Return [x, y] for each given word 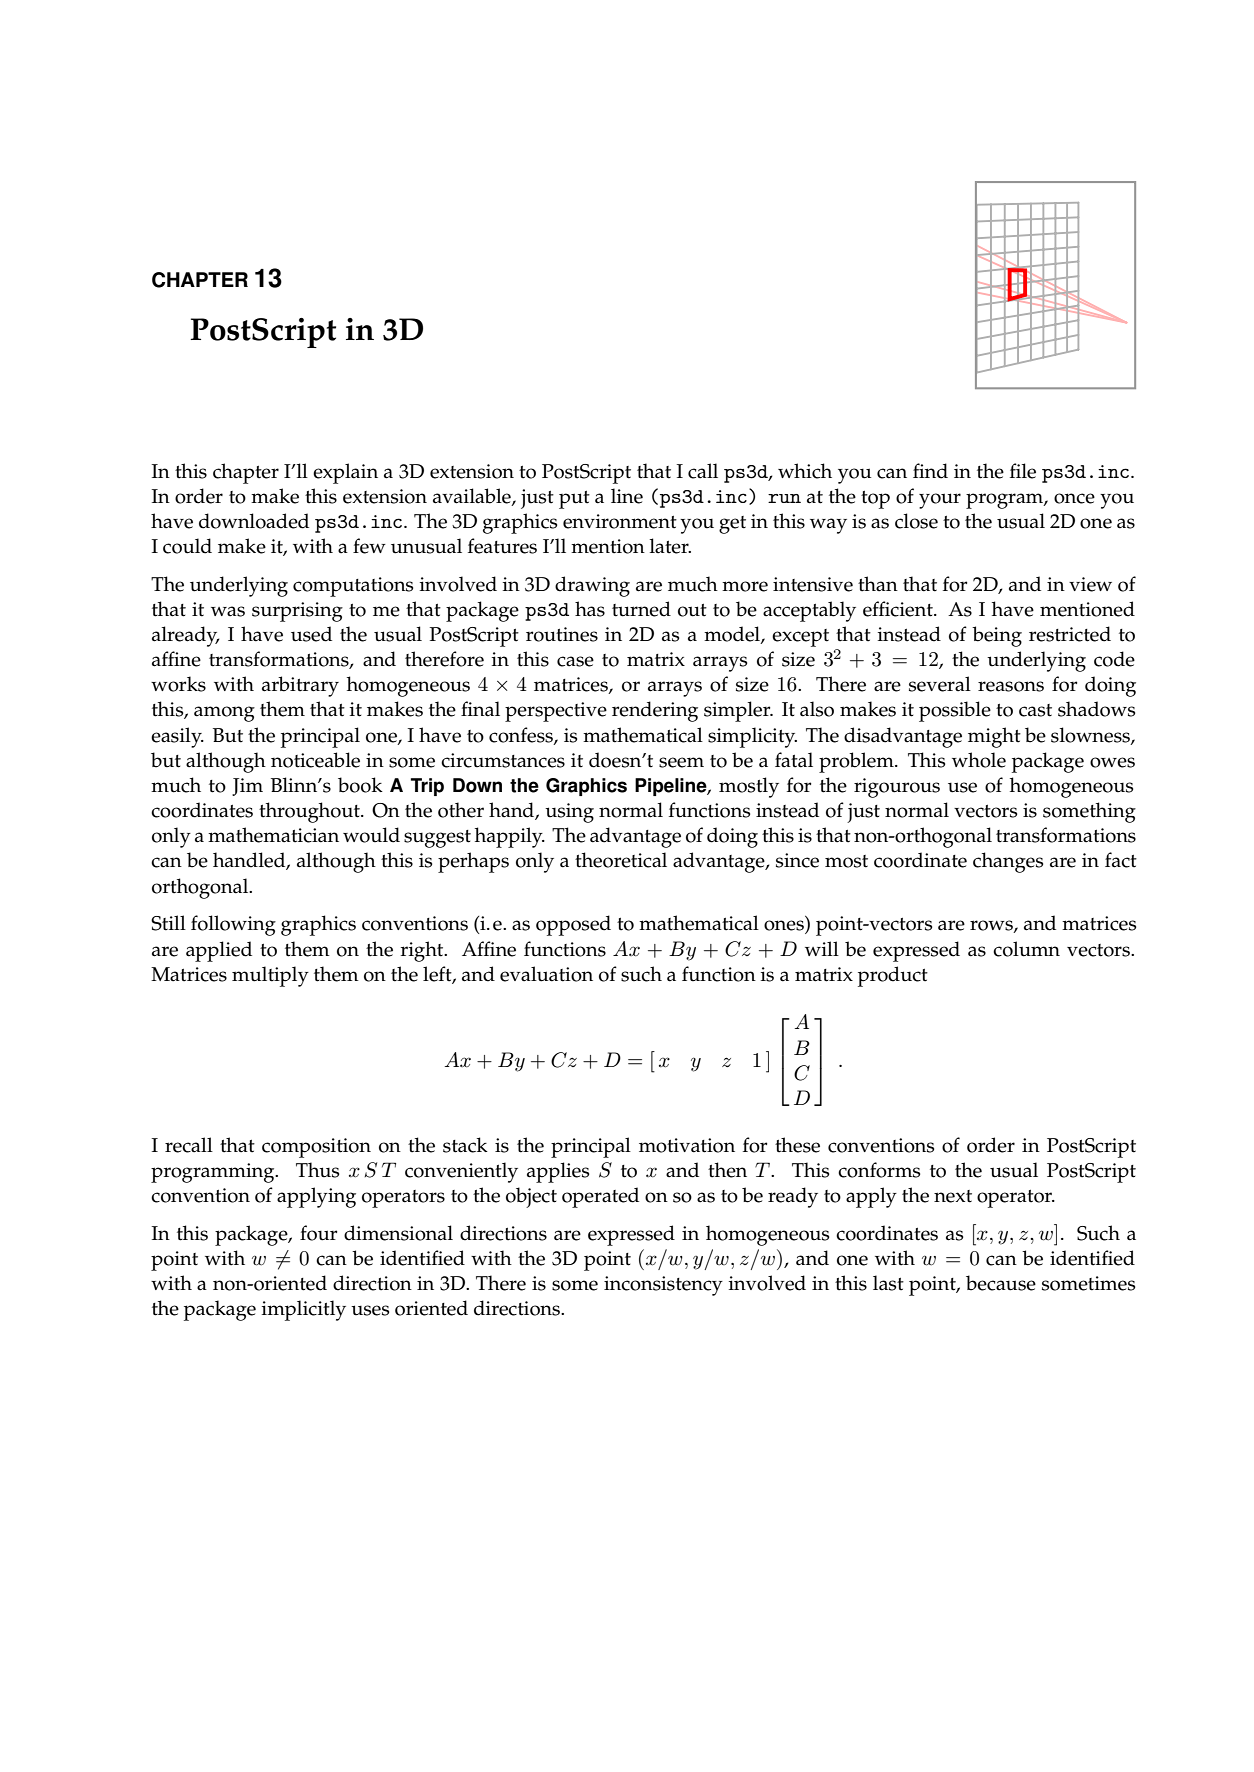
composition [316, 1148]
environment [620, 521]
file [1023, 471]
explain [345, 473]
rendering [655, 711]
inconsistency [663, 1286]
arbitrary [300, 686]
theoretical [621, 860]
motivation [687, 1145]
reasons [1011, 686]
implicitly [304, 1310]
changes [1008, 862]
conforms [879, 1170]
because [1001, 1283]
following [233, 925]
